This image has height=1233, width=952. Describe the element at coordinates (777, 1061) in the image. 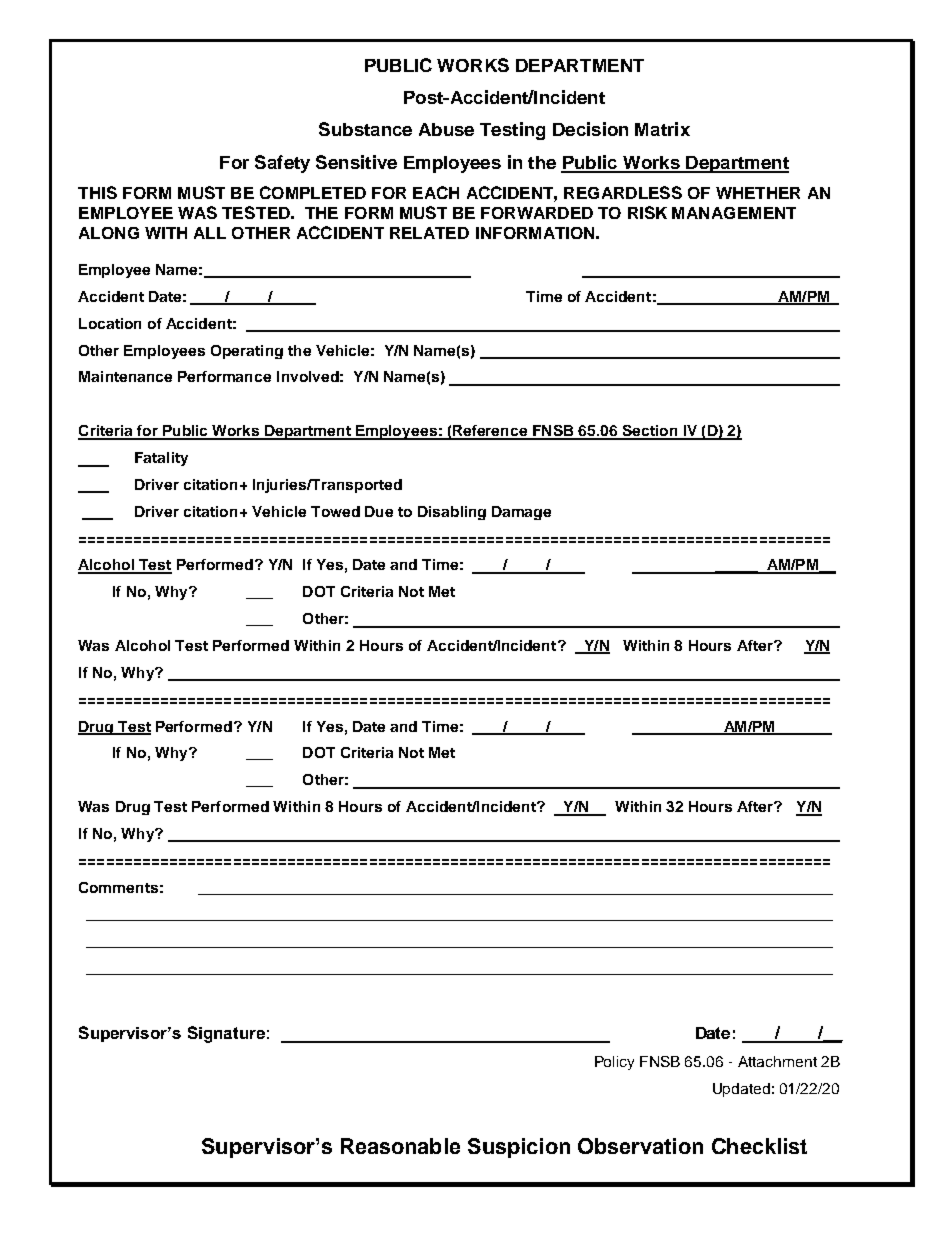

I see `Attachment` at that location.
